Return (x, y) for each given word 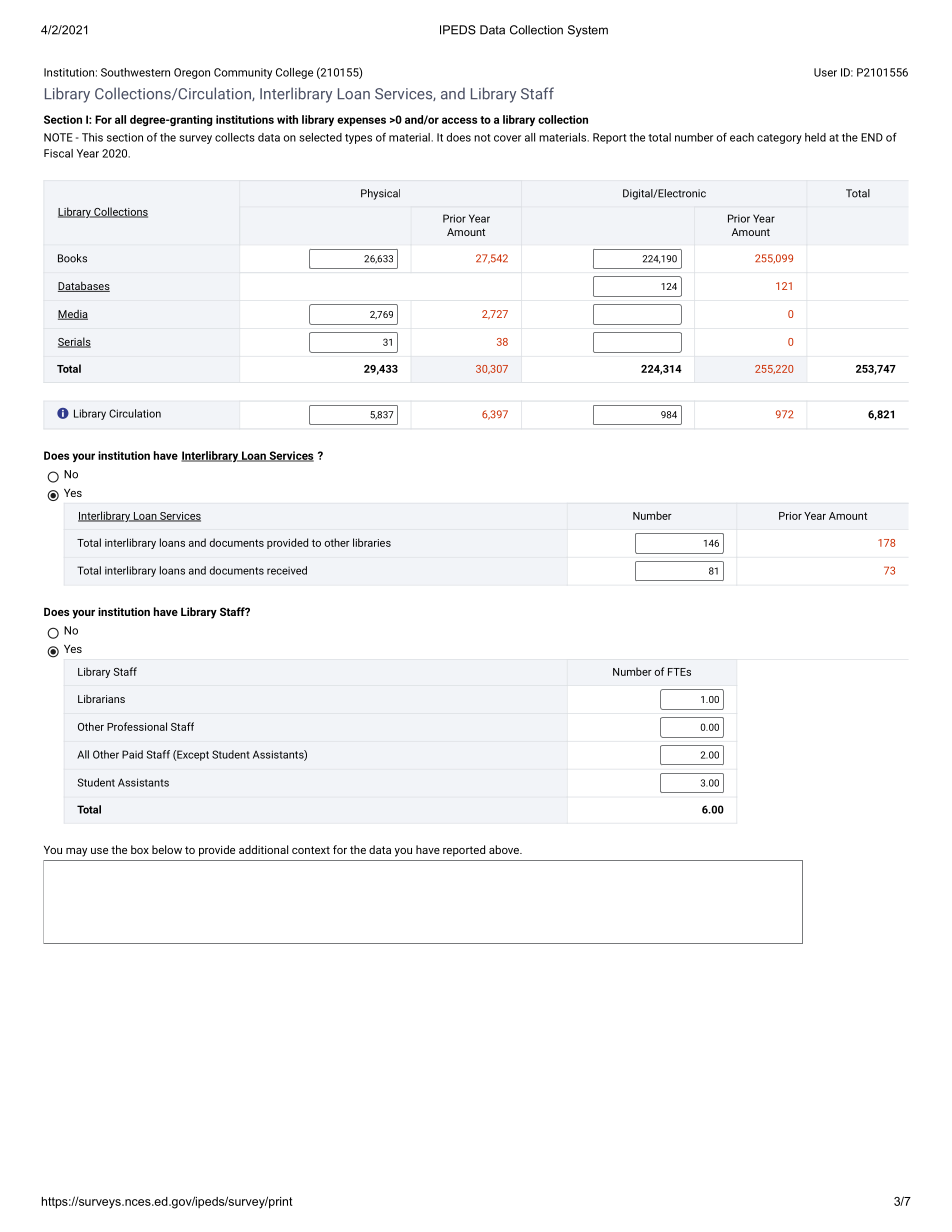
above (505, 849)
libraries (372, 542)
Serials (74, 342)
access (459, 120)
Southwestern (135, 72)
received (287, 570)
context (311, 850)
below (167, 849)
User (825, 72)
